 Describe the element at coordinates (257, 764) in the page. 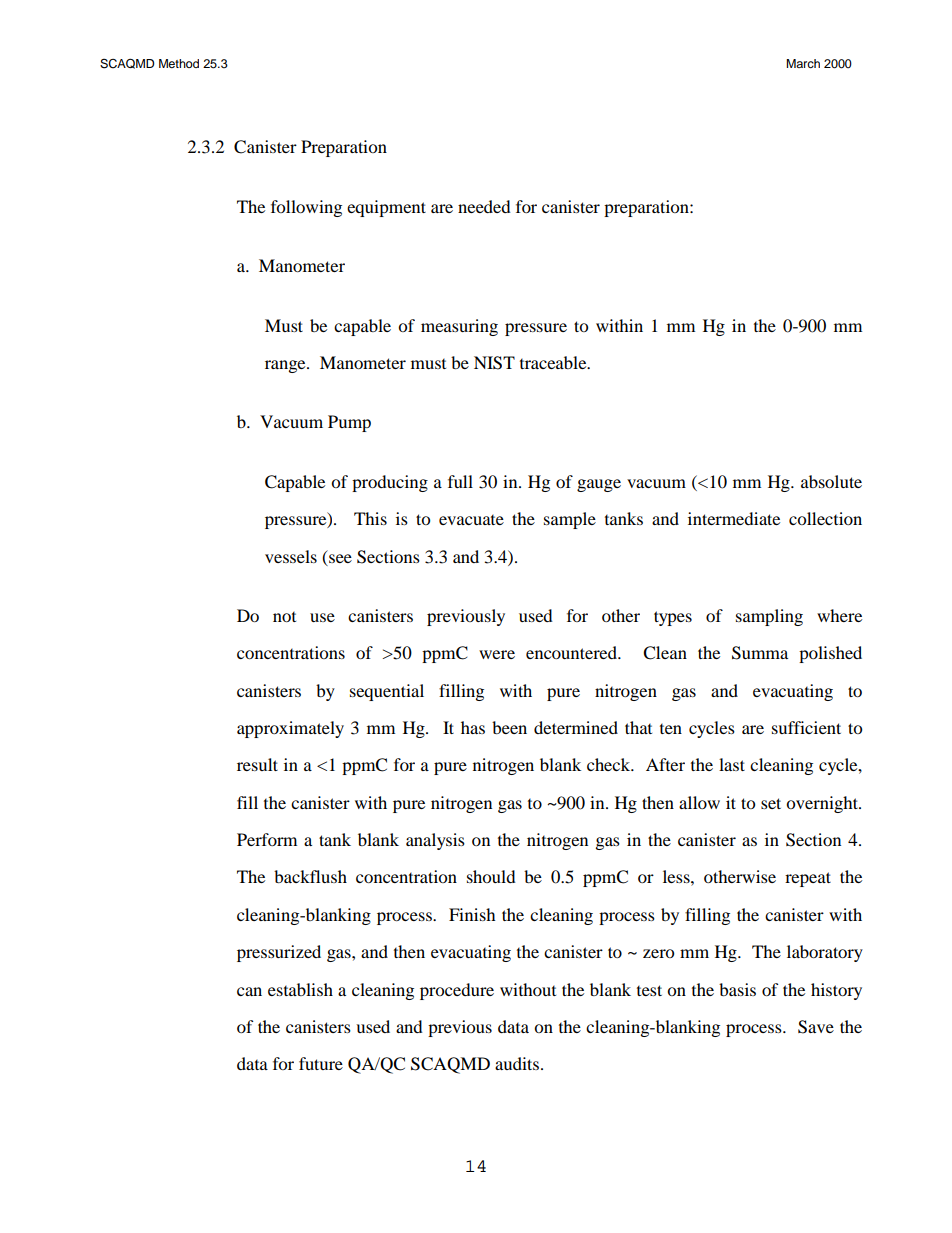

I see `result` at that location.
